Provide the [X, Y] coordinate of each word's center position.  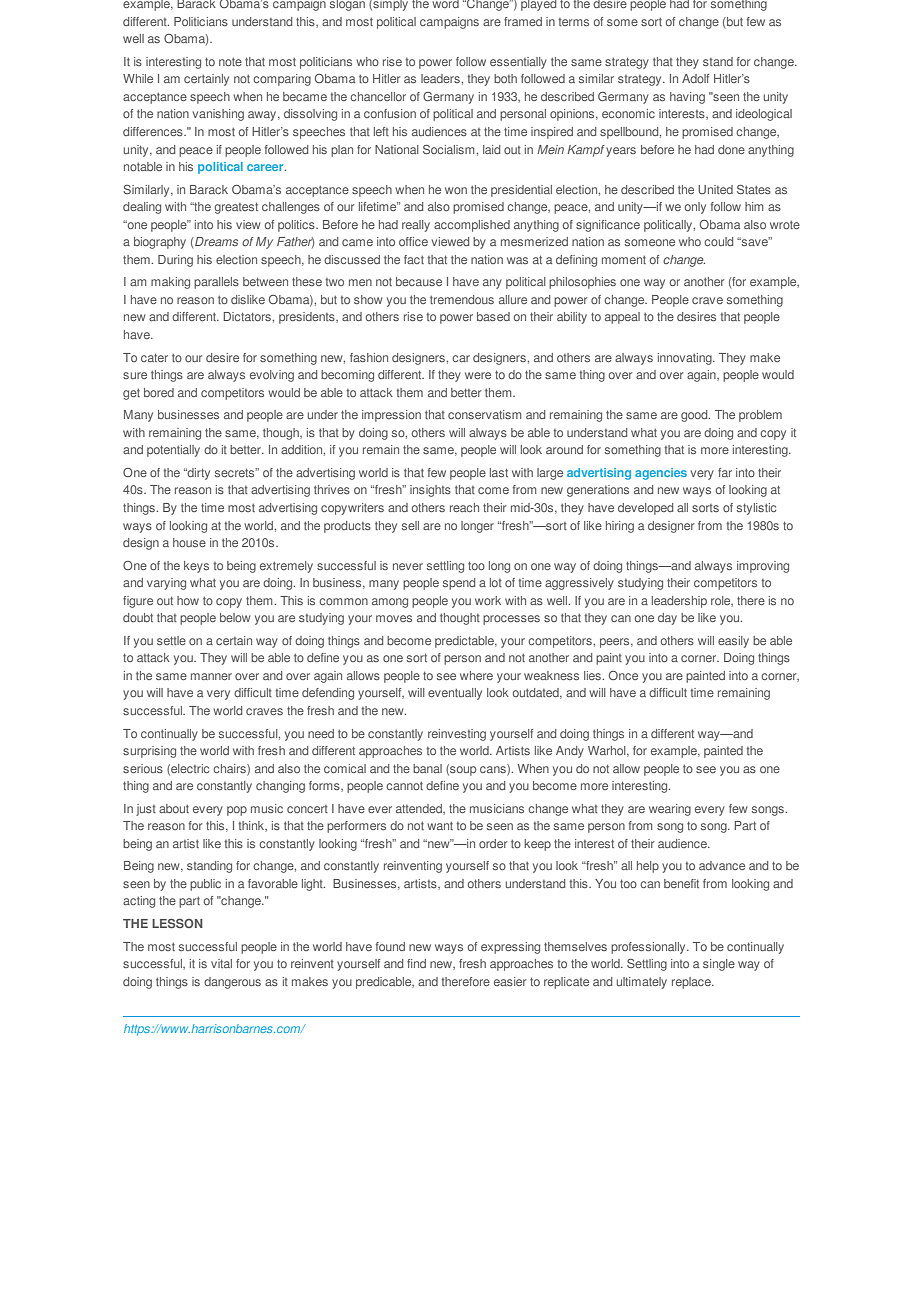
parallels [216, 283]
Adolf [695, 78]
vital [221, 963]
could [718, 241]
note [230, 62]
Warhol [608, 751]
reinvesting [457, 735]
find [416, 963]
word [445, 4]
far [725, 472]
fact [414, 259]
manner [211, 676]
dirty [197, 474]
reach [464, 507]
